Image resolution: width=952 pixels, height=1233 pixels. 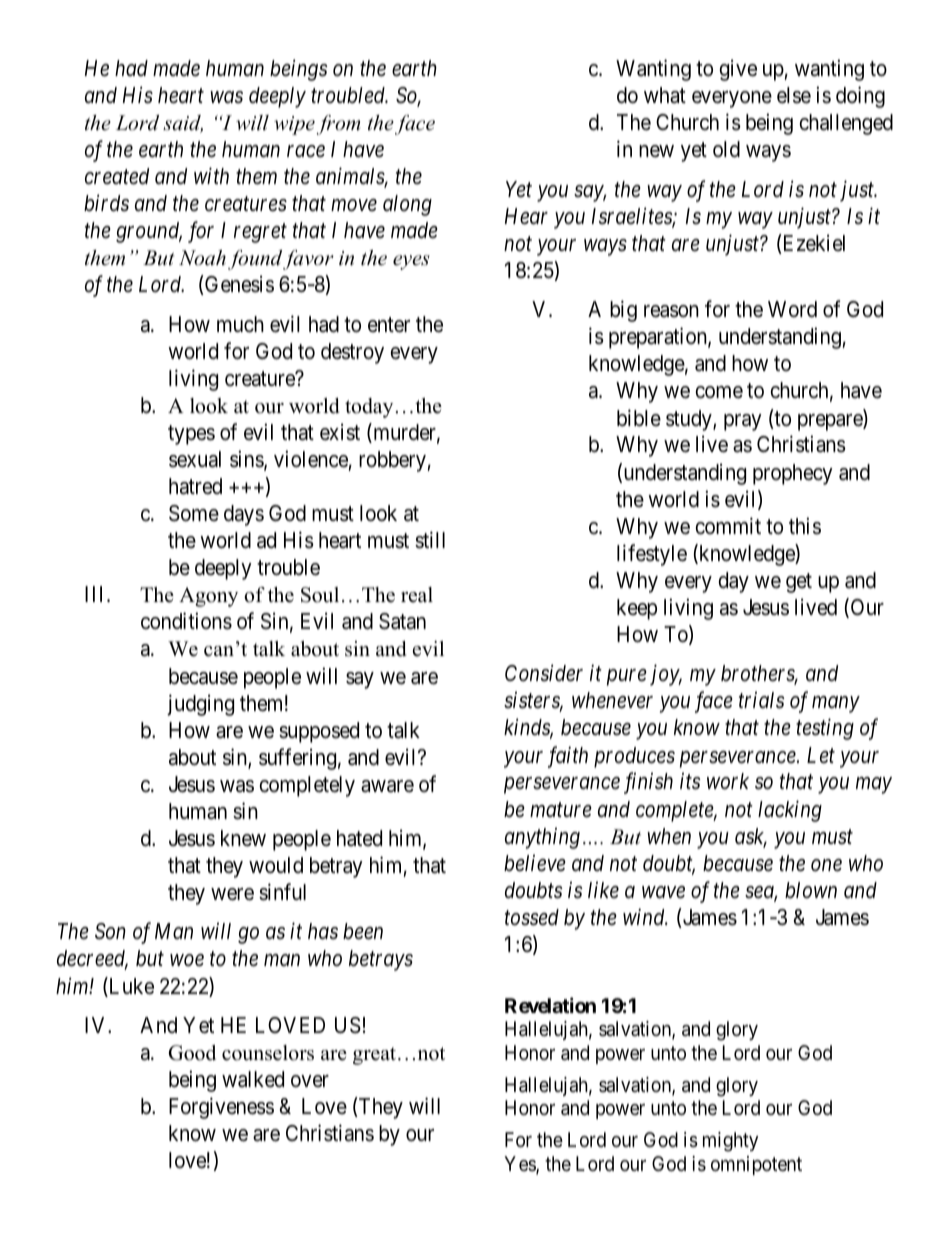 I want to click on enter, so click(x=389, y=325).
